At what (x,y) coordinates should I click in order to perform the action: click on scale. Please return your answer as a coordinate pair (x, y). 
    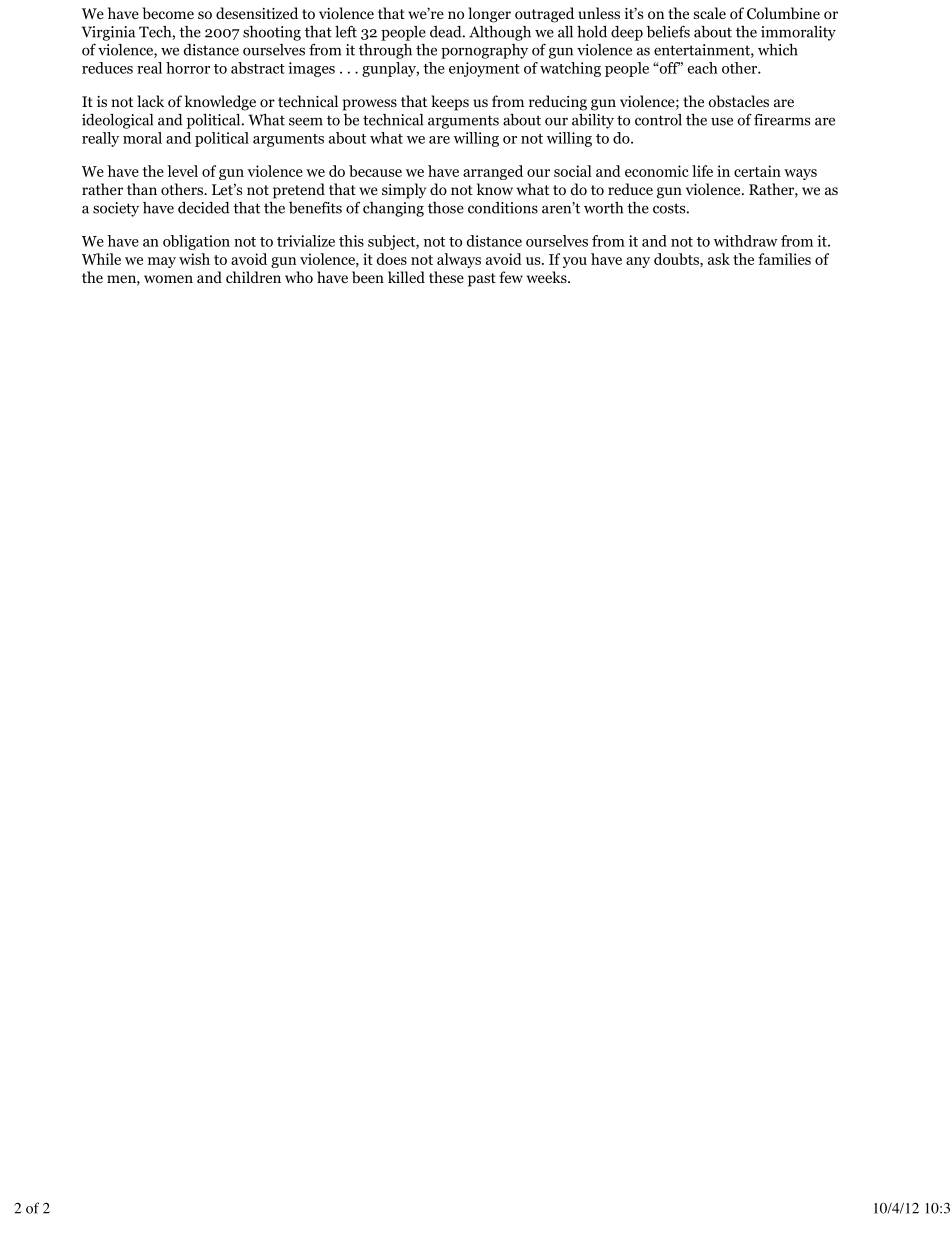
    Looking at the image, I should click on (710, 13).
